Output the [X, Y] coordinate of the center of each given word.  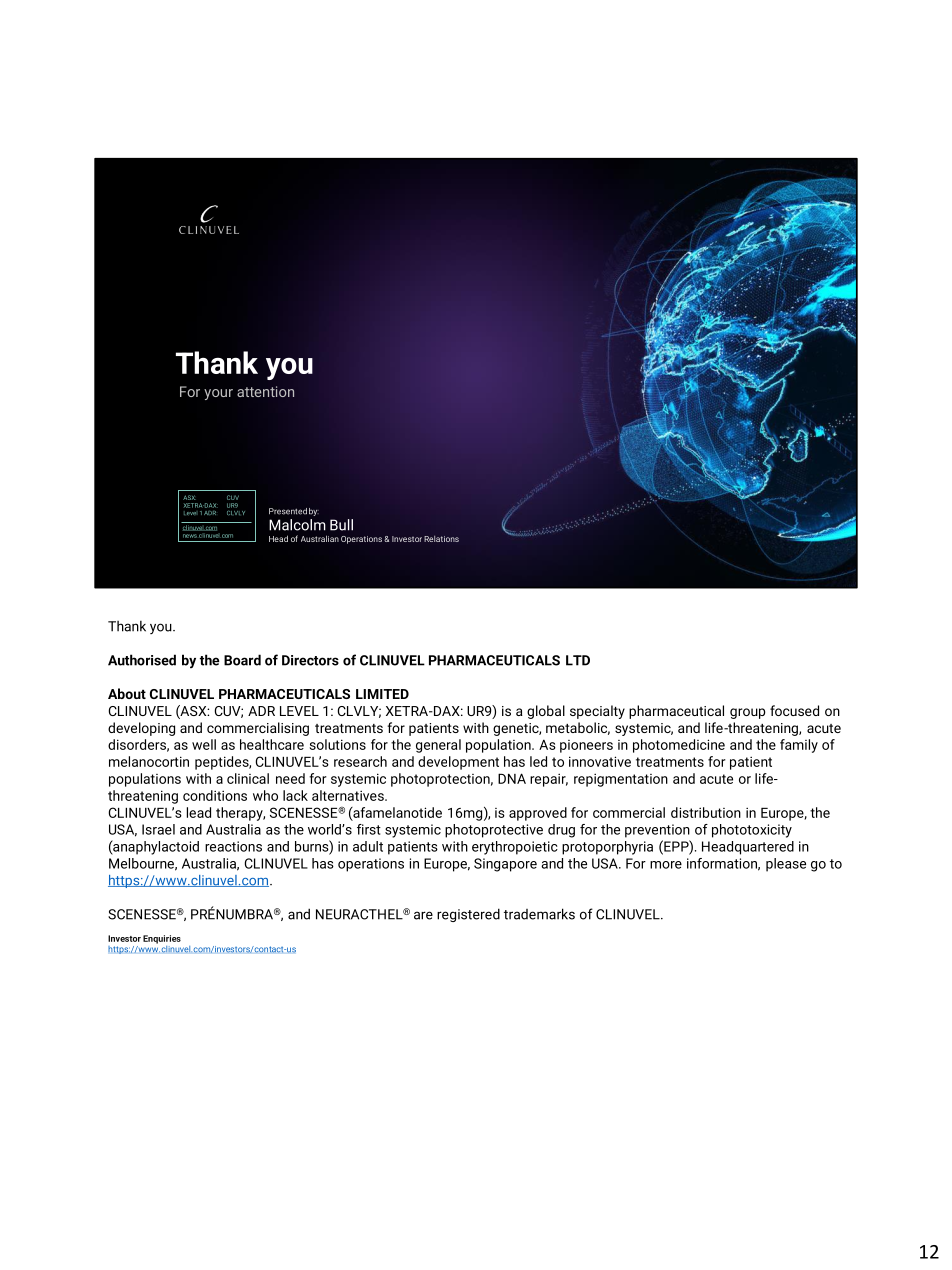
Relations [441, 539]
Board [242, 660]
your [218, 394]
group [748, 713]
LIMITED [382, 694]
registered [468, 915]
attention [265, 391]
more [666, 865]
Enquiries [162, 939]
